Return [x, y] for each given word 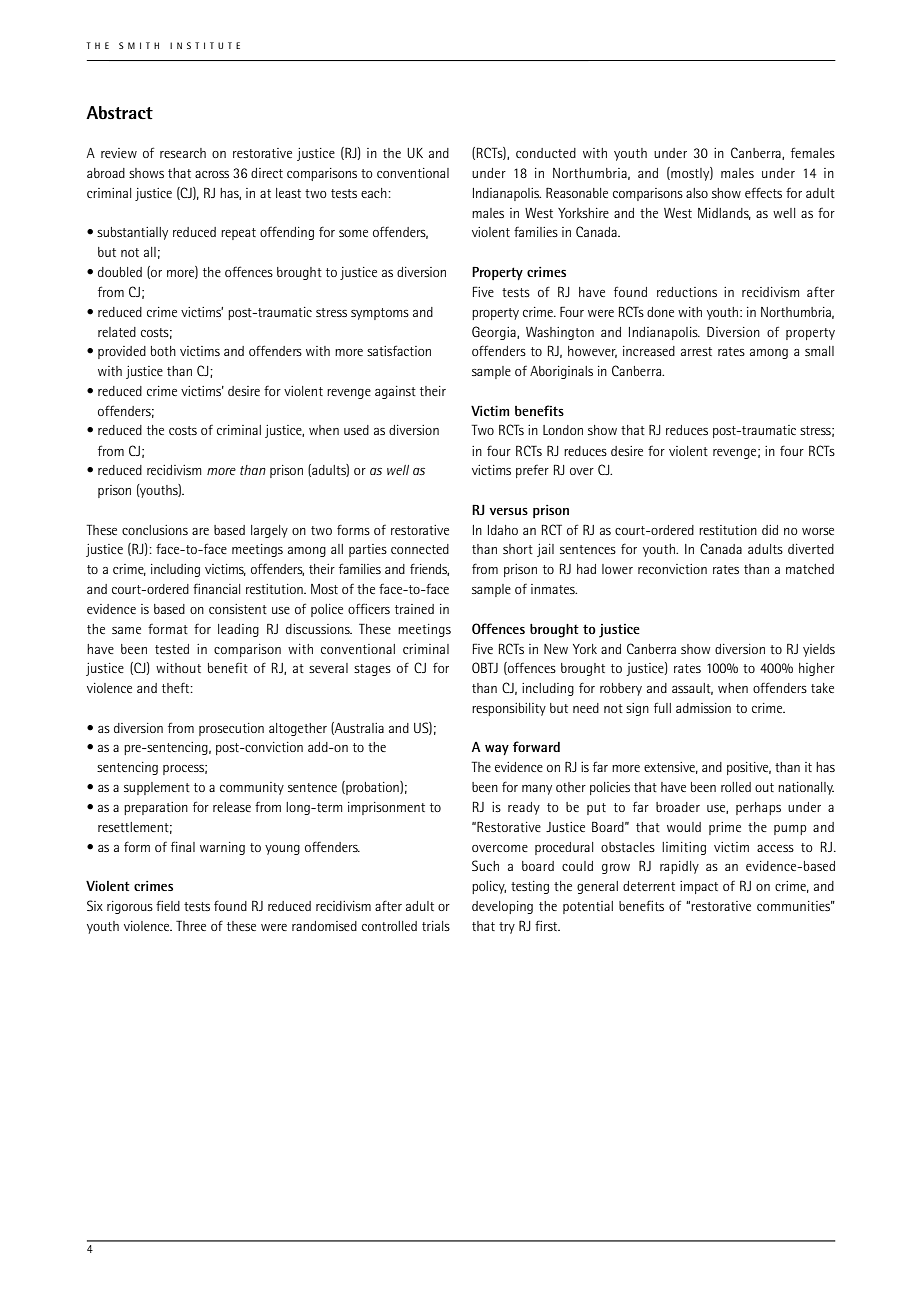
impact [699, 887]
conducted [546, 153]
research [183, 153]
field [168, 906]
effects [763, 192]
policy [489, 887]
